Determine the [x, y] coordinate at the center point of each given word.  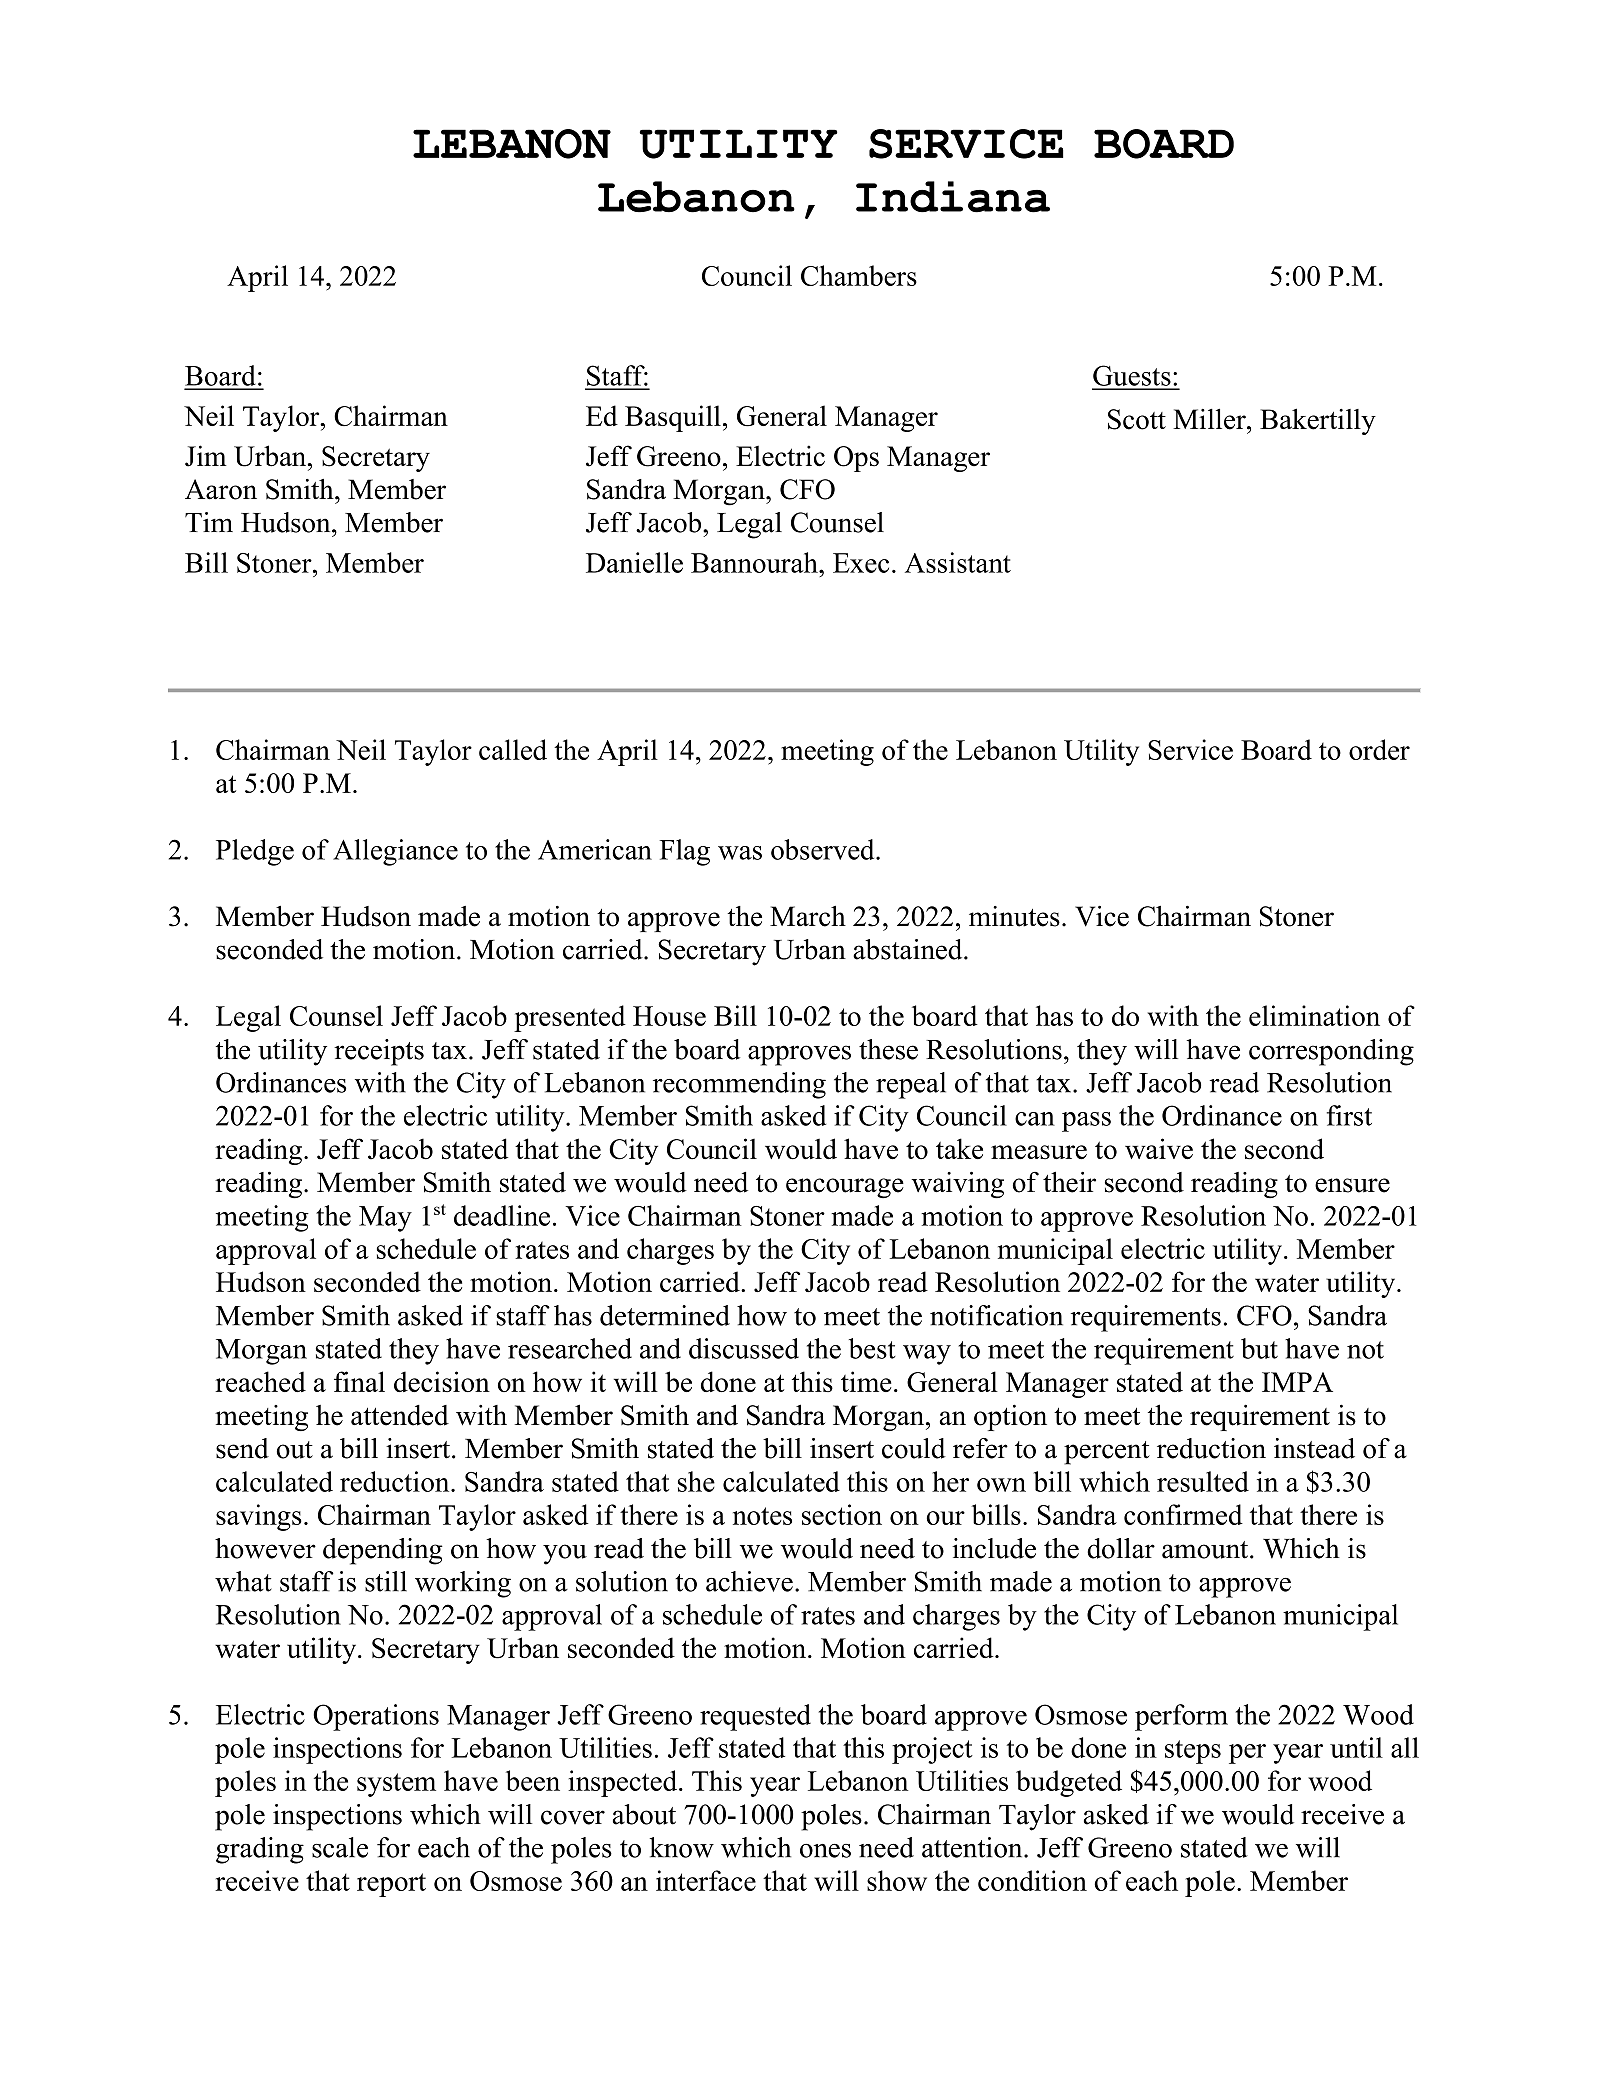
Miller [1210, 419]
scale [340, 1847]
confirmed [1183, 1514]
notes [762, 1516]
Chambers [859, 275]
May [385, 1219]
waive [1159, 1149]
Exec [861, 563]
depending [383, 1551]
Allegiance [395, 852]
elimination [1314, 1015]
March [808, 916]
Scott [1137, 419]
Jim [206, 456]
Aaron [221, 489]
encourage [845, 1188]
